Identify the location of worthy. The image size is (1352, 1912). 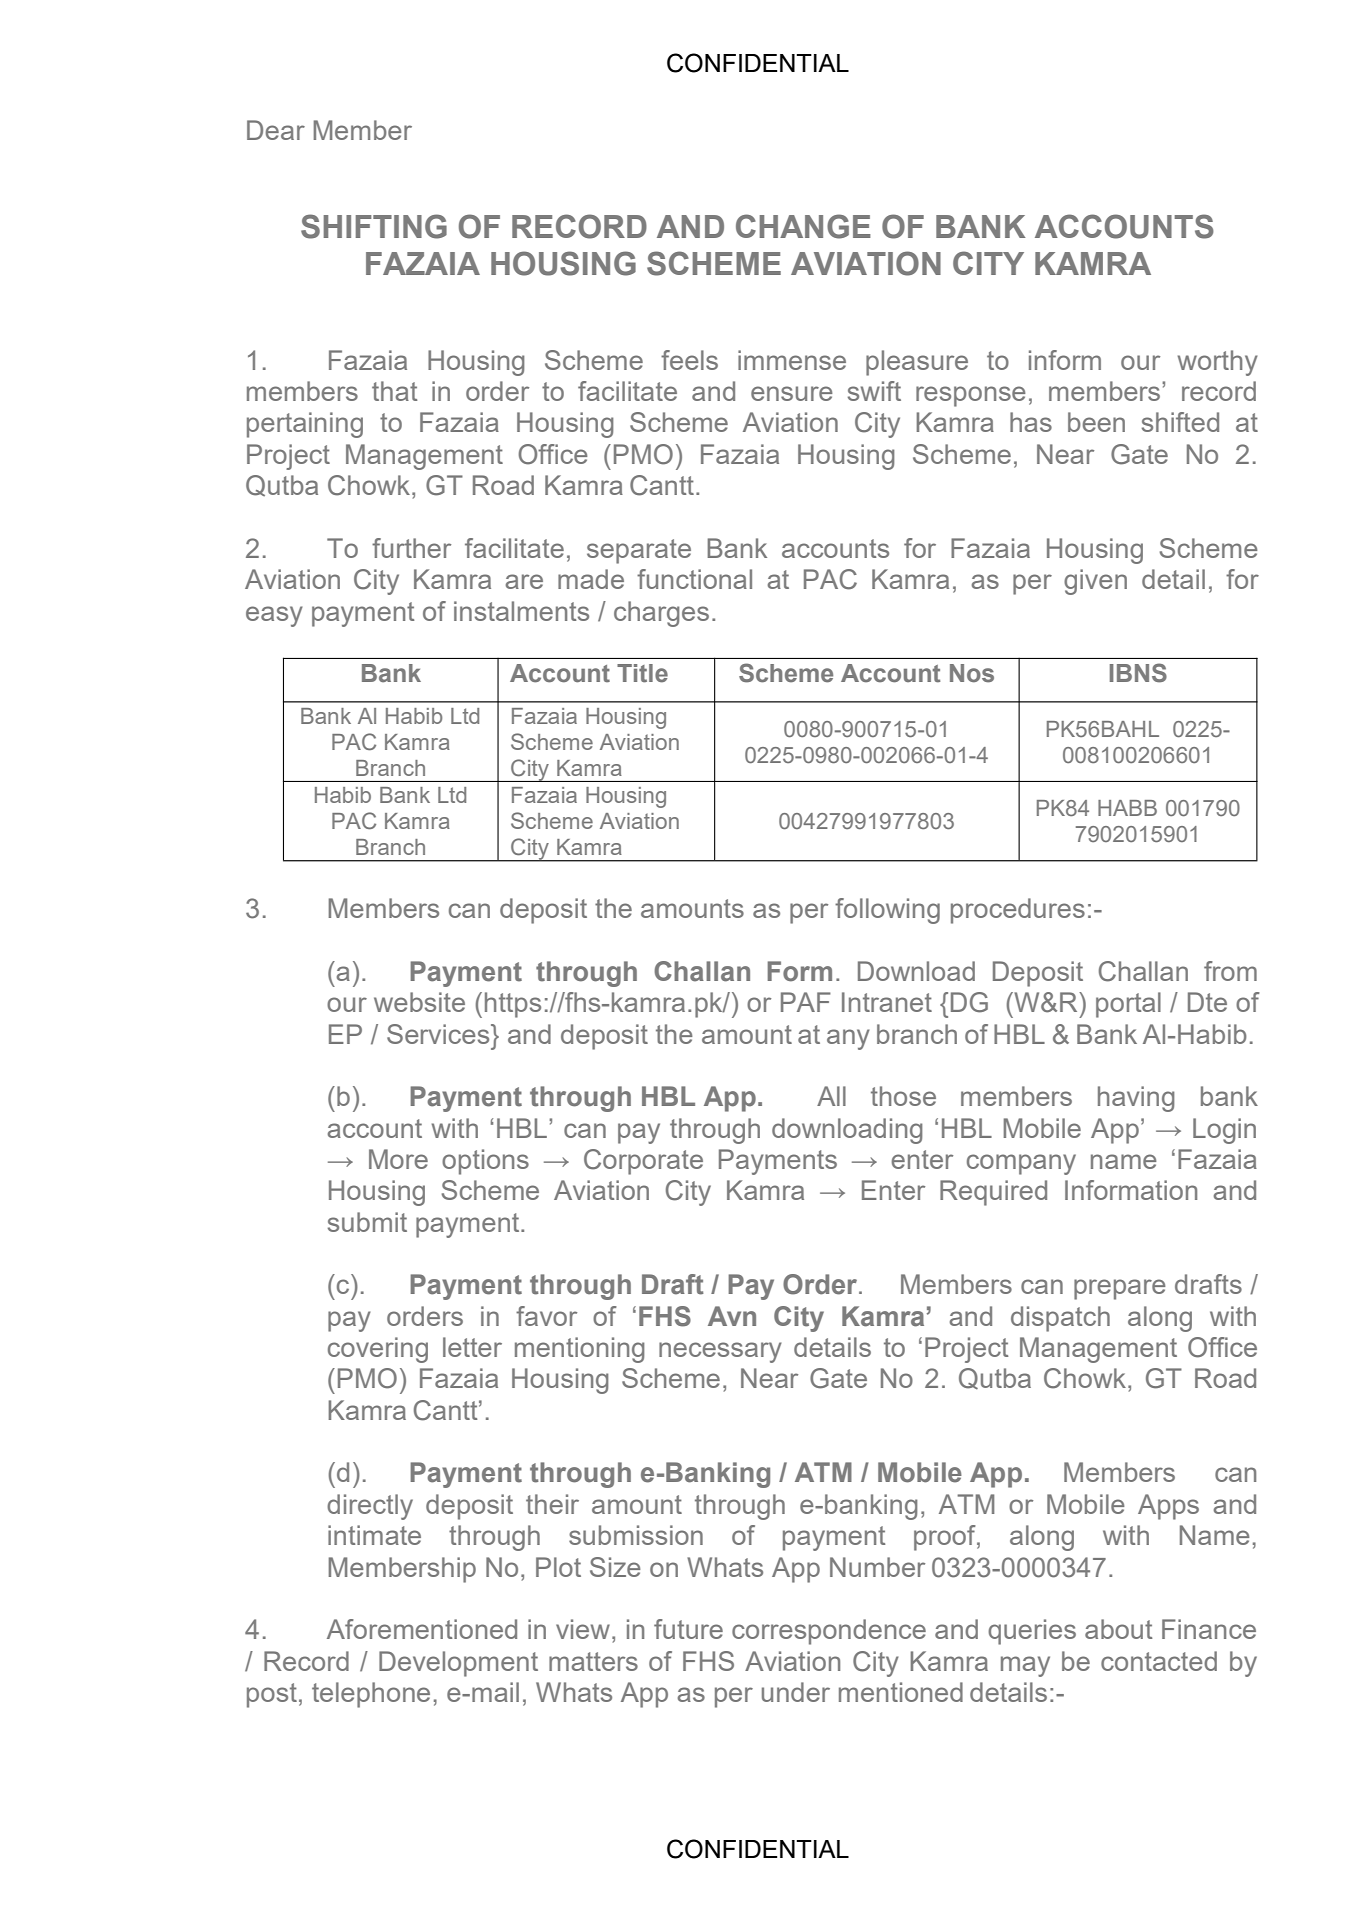
(1218, 363).
